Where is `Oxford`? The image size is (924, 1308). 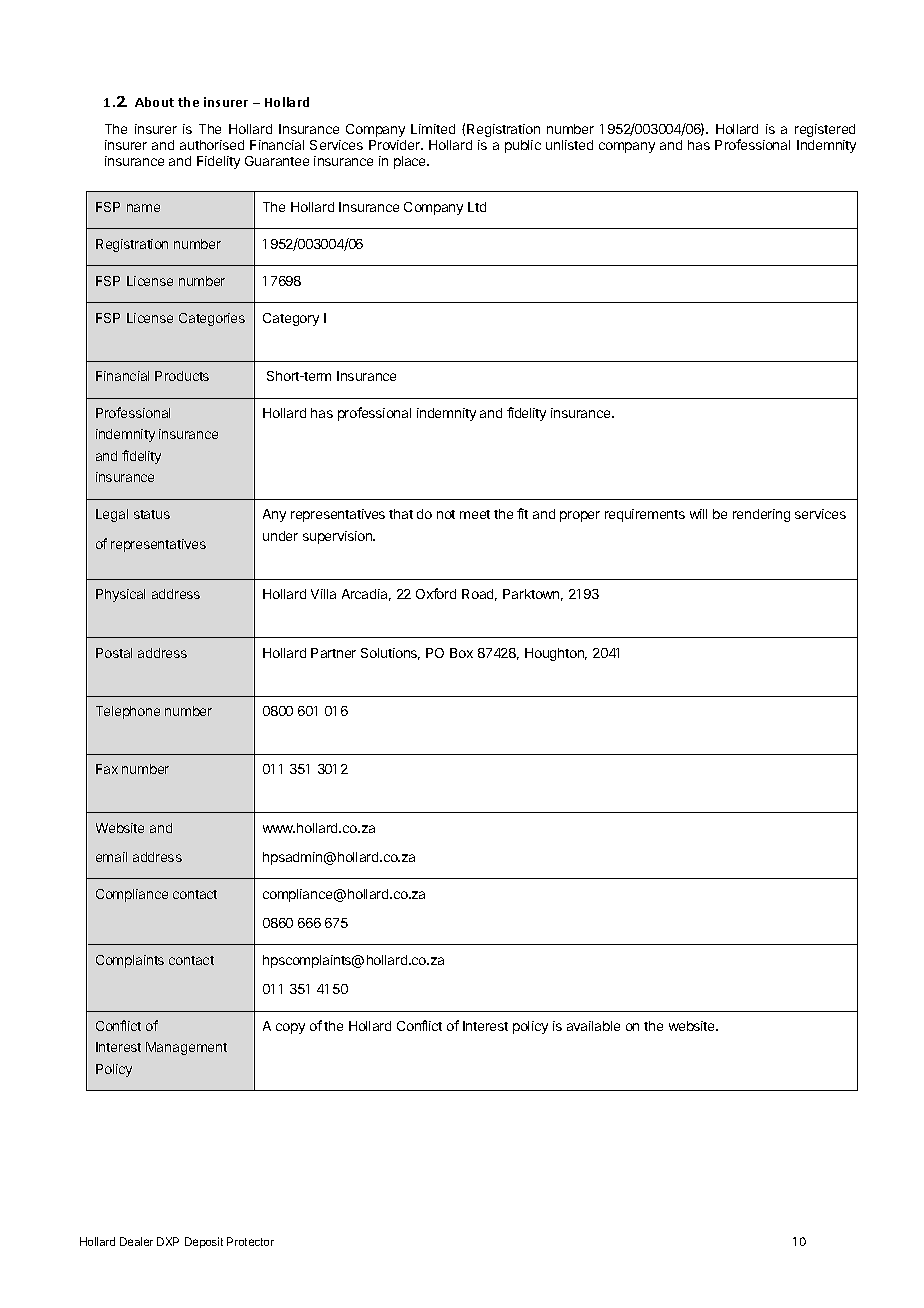
Oxford is located at coordinates (436, 593).
